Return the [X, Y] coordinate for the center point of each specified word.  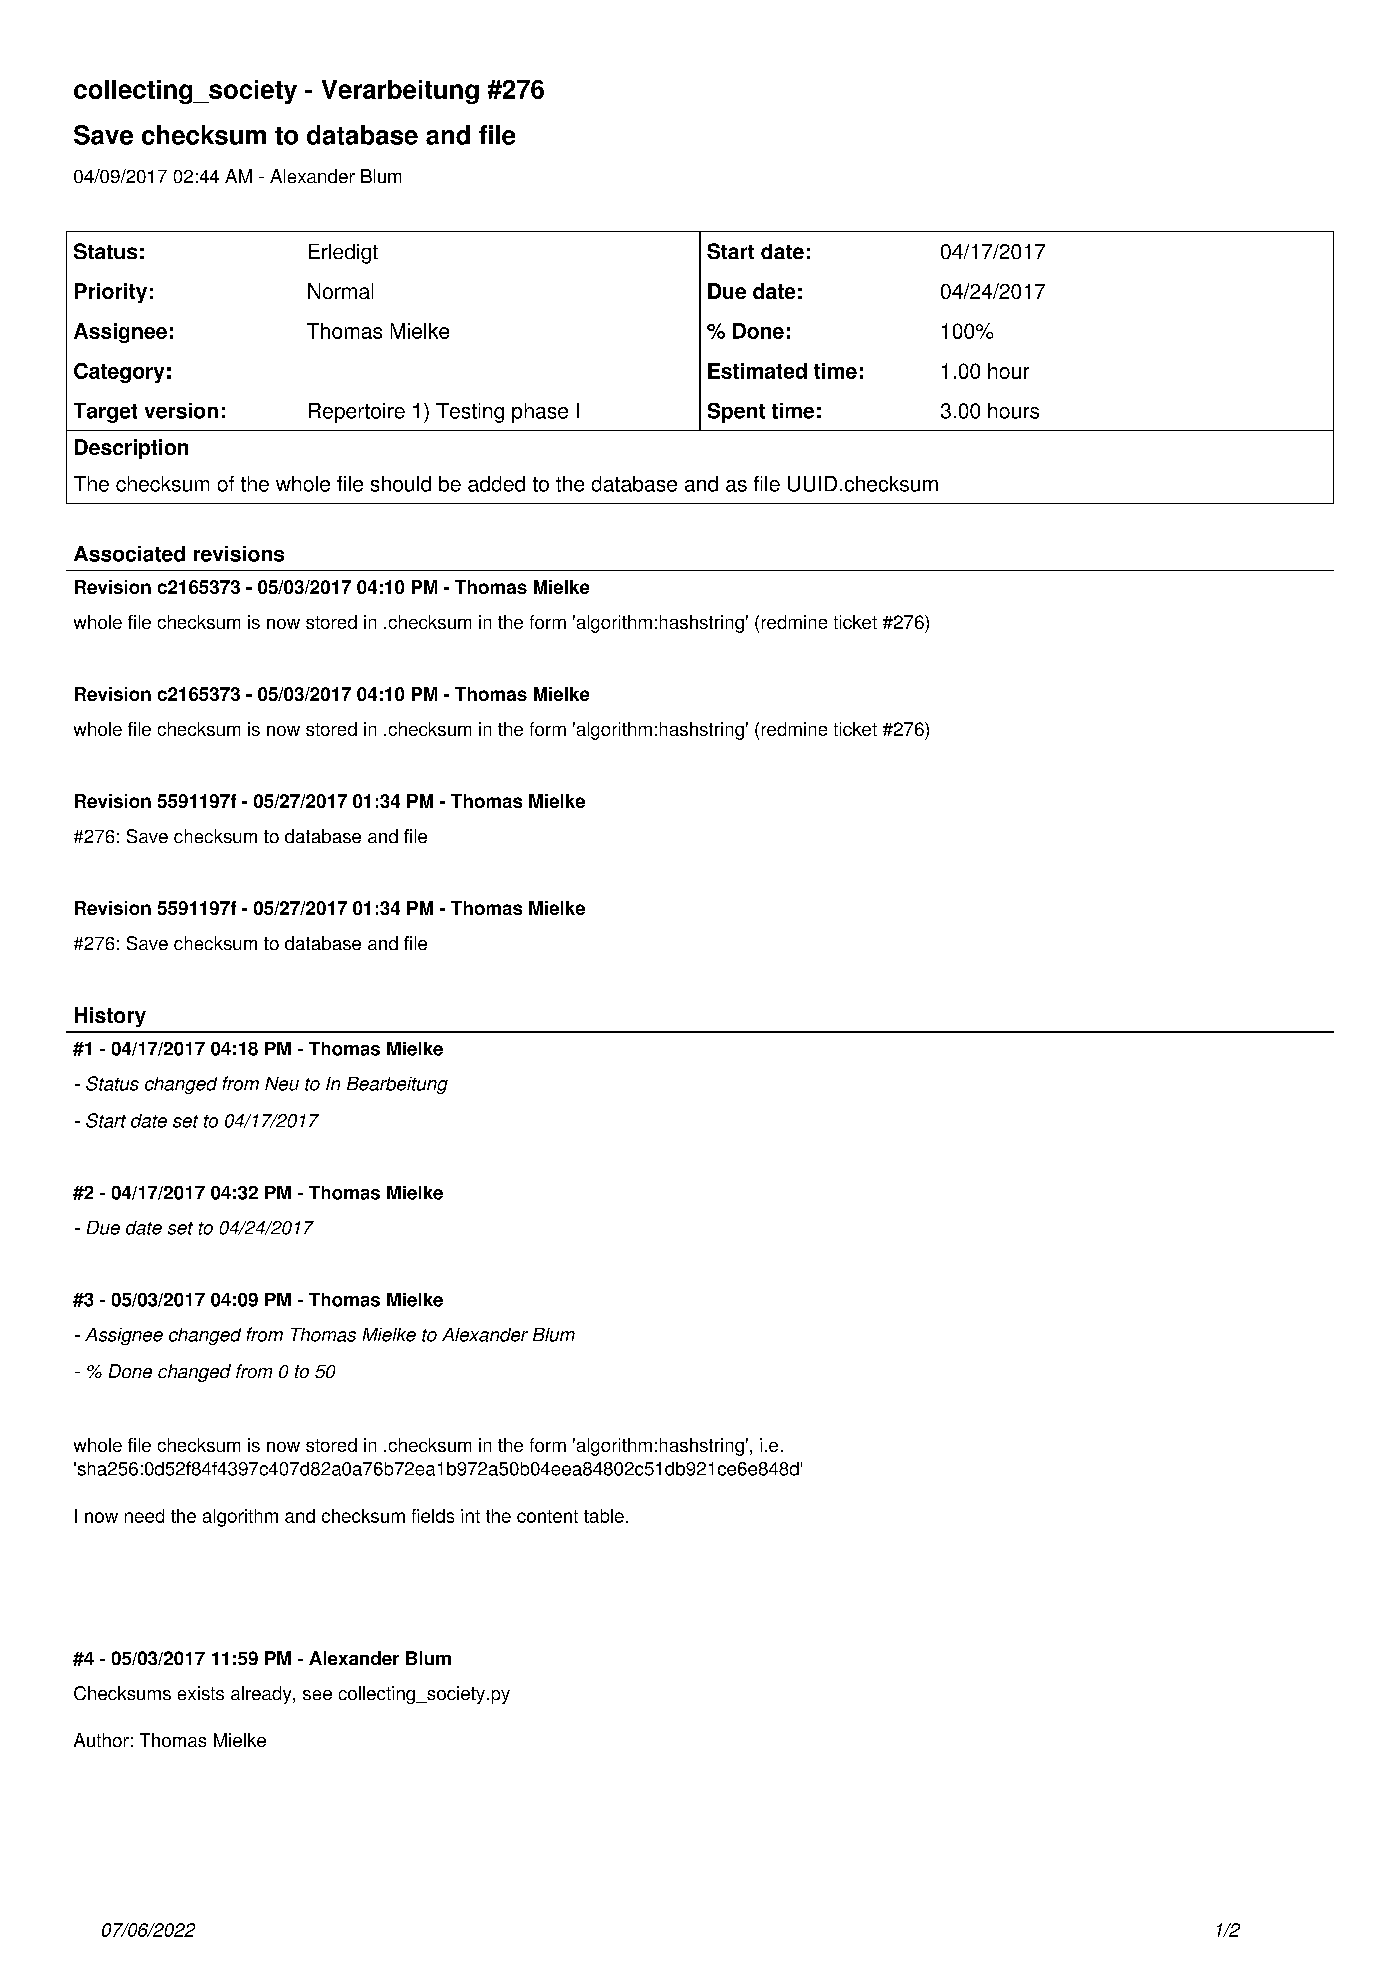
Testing [470, 413]
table [604, 1516]
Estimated [757, 371]
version [181, 411]
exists [201, 1693]
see [317, 1695]
